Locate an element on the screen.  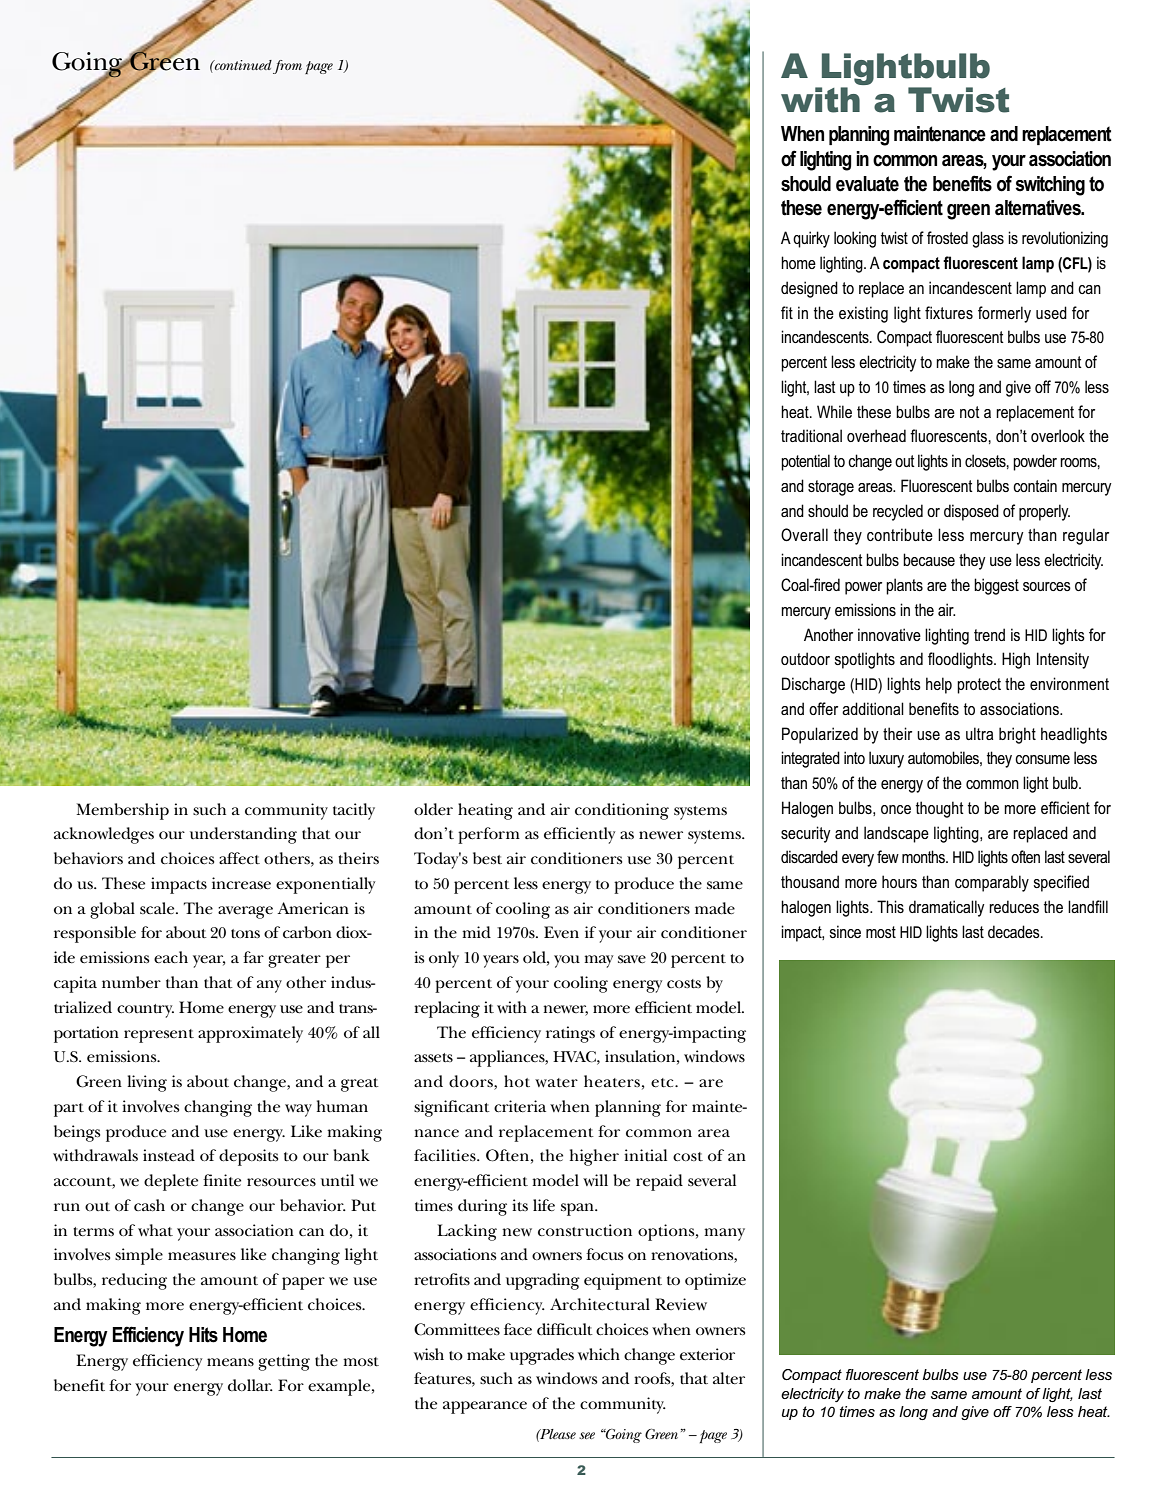
understanding is located at coordinates (243, 835).
